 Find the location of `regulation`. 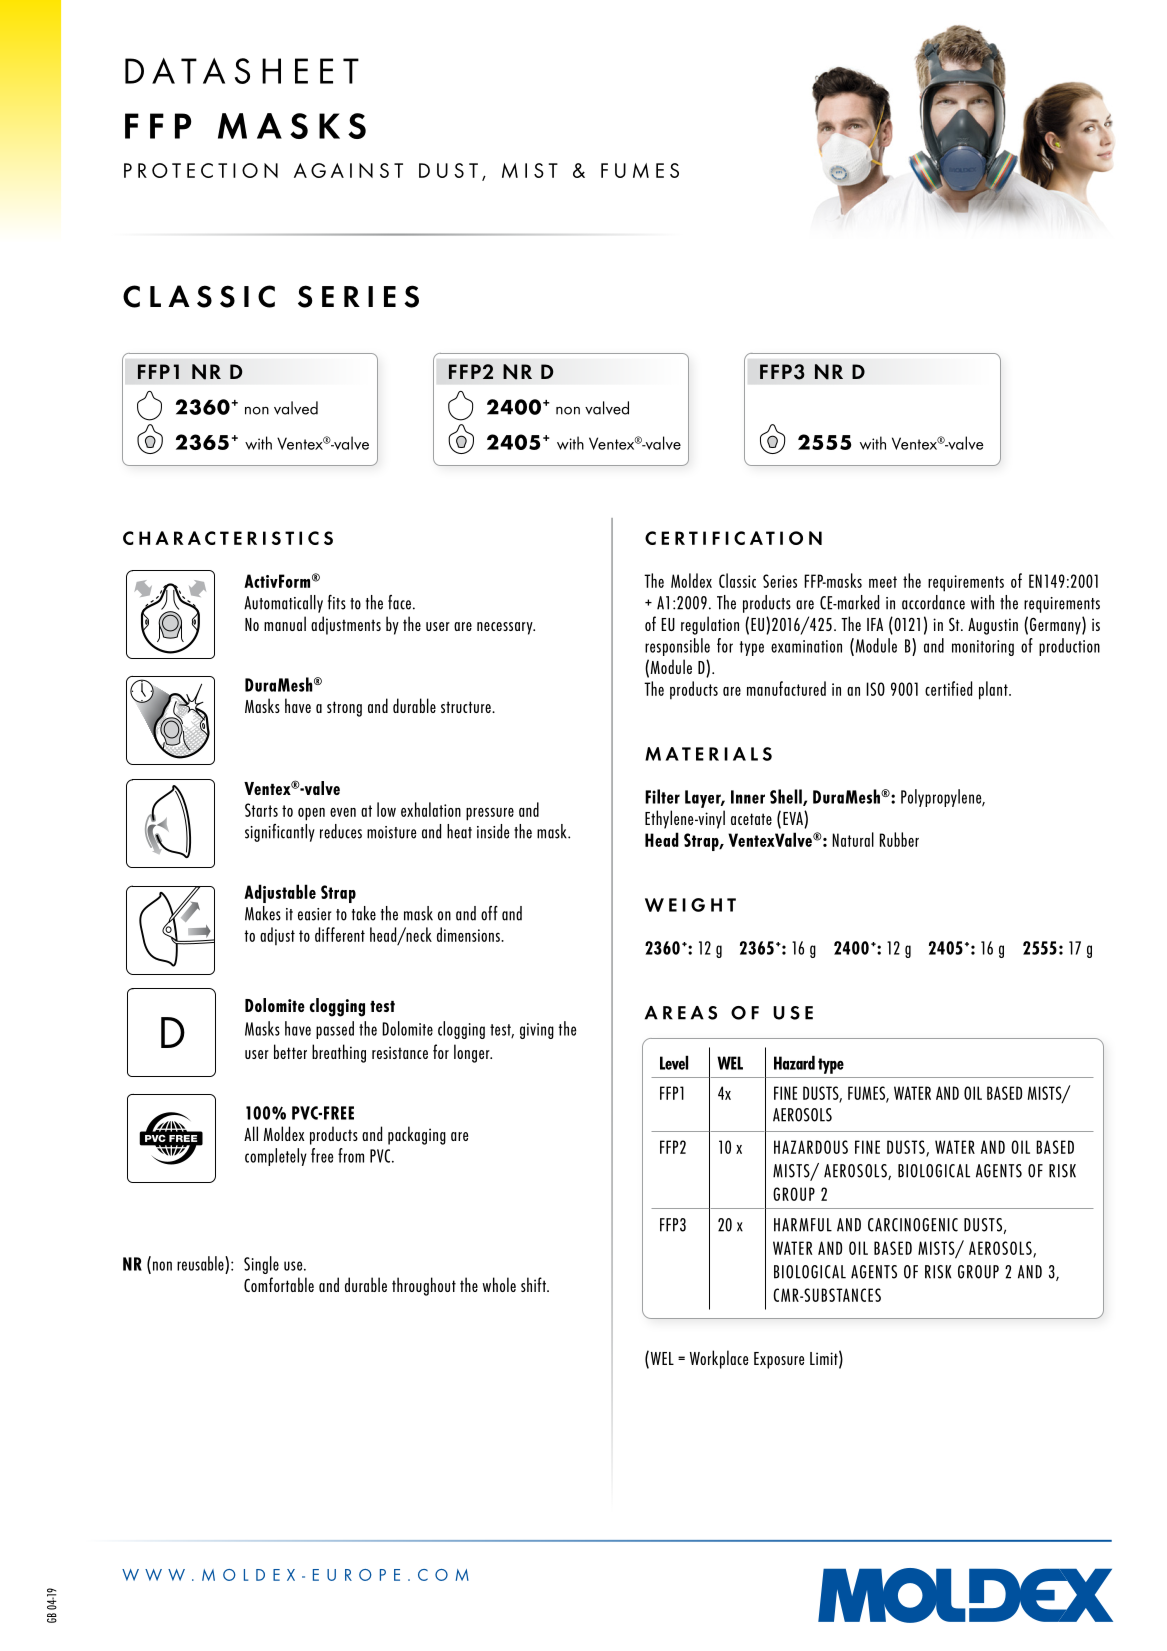

regulation is located at coordinates (710, 625).
